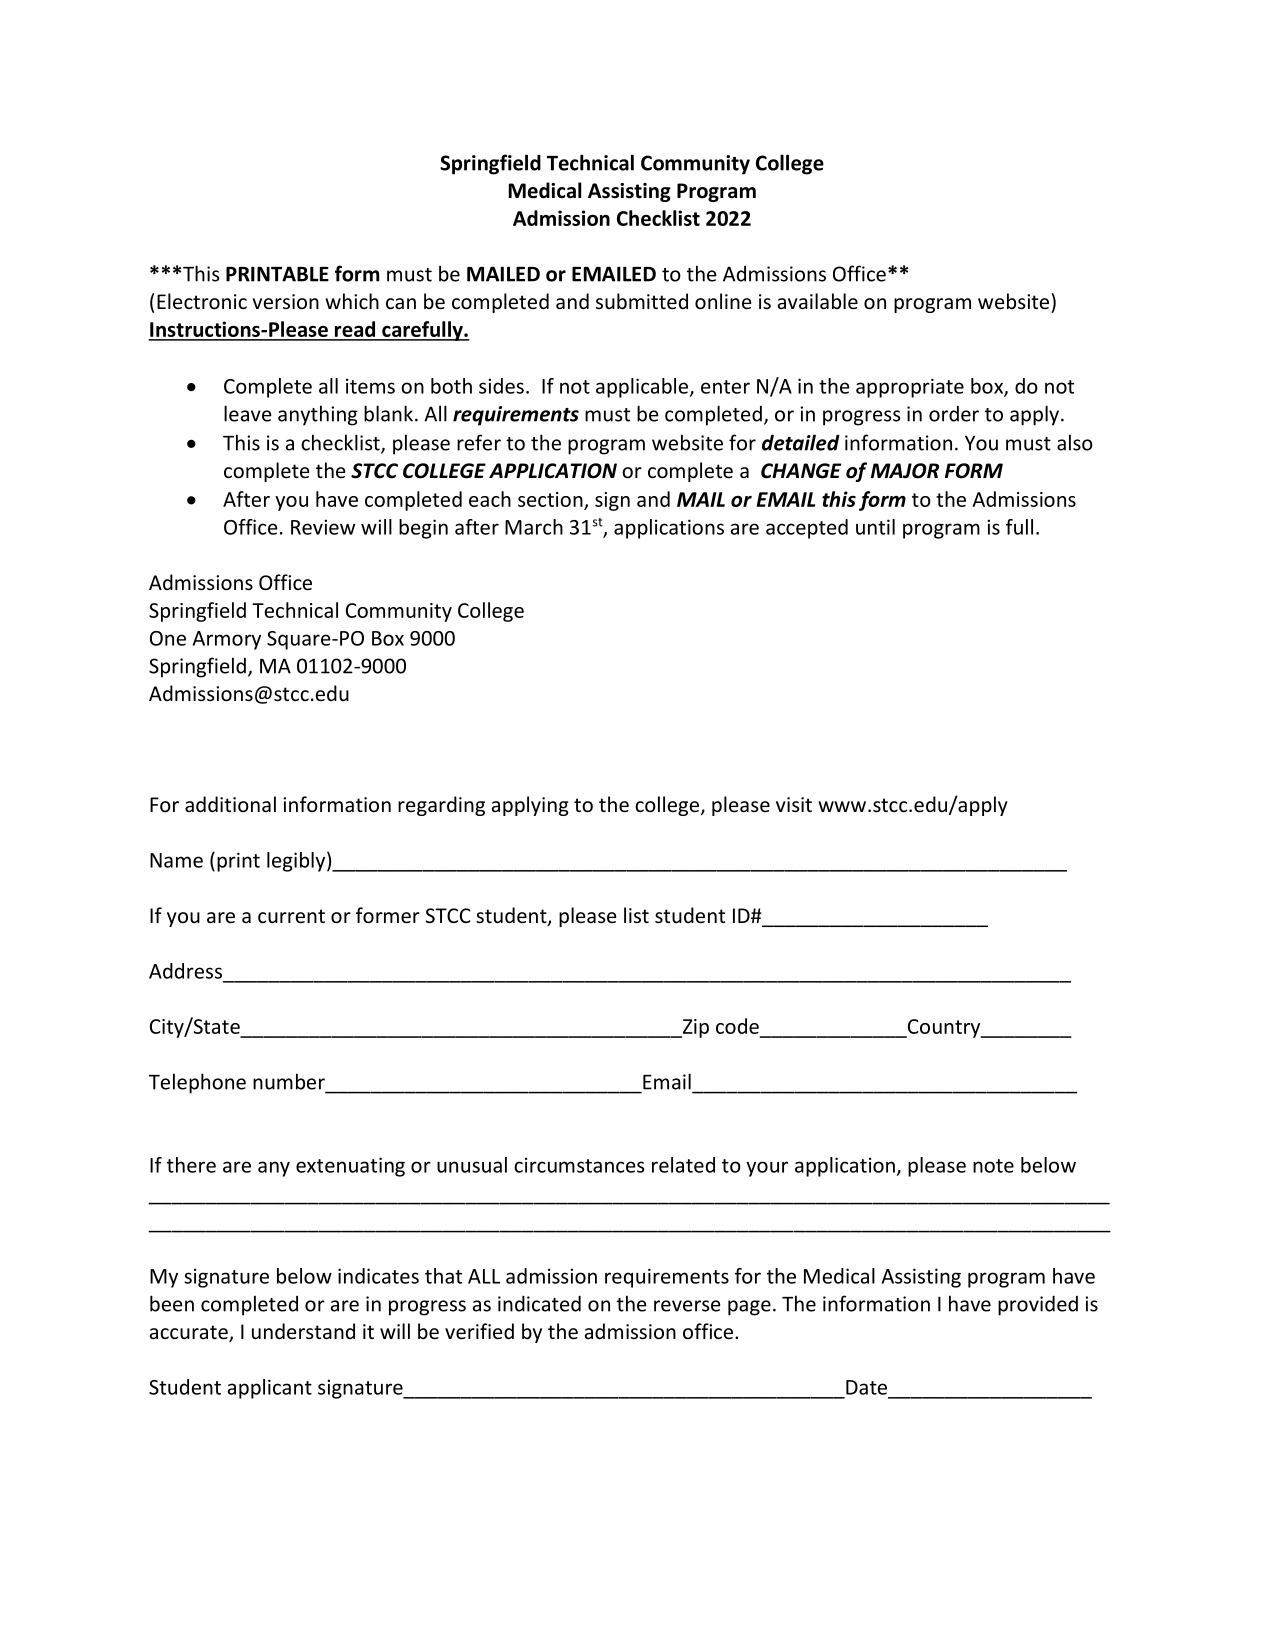 This screenshot has height=1636, width=1264. Describe the element at coordinates (993, 1166) in the screenshot. I see `note` at that location.
